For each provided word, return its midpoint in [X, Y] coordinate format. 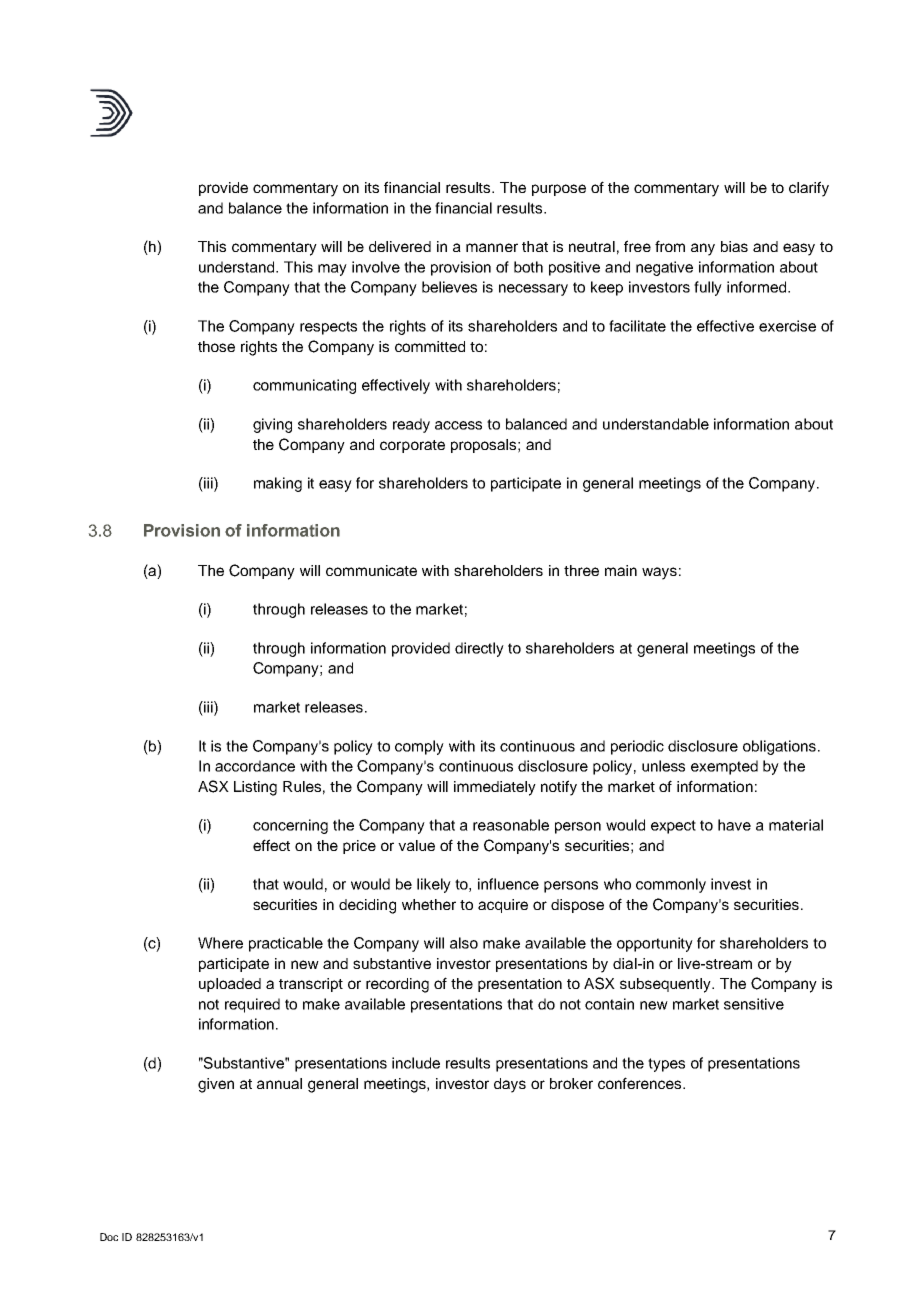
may [332, 270]
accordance [255, 766]
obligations [781, 747]
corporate [412, 446]
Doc [109, 1237]
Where [220, 943]
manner [492, 247]
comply [419, 747]
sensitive [754, 1004]
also [464, 943]
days [510, 1085]
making [278, 484]
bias [734, 246]
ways [659, 573]
